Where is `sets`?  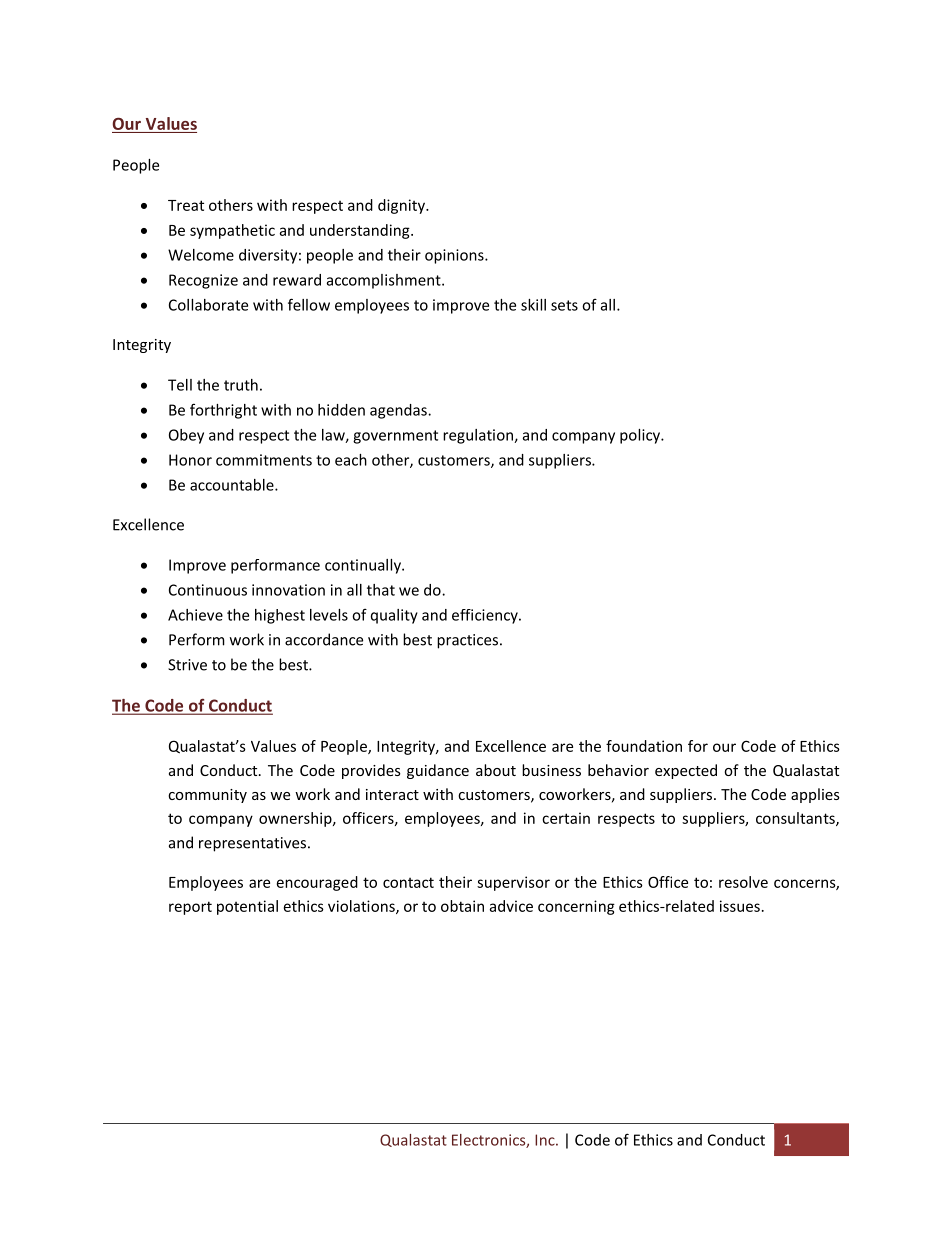 sets is located at coordinates (564, 305).
